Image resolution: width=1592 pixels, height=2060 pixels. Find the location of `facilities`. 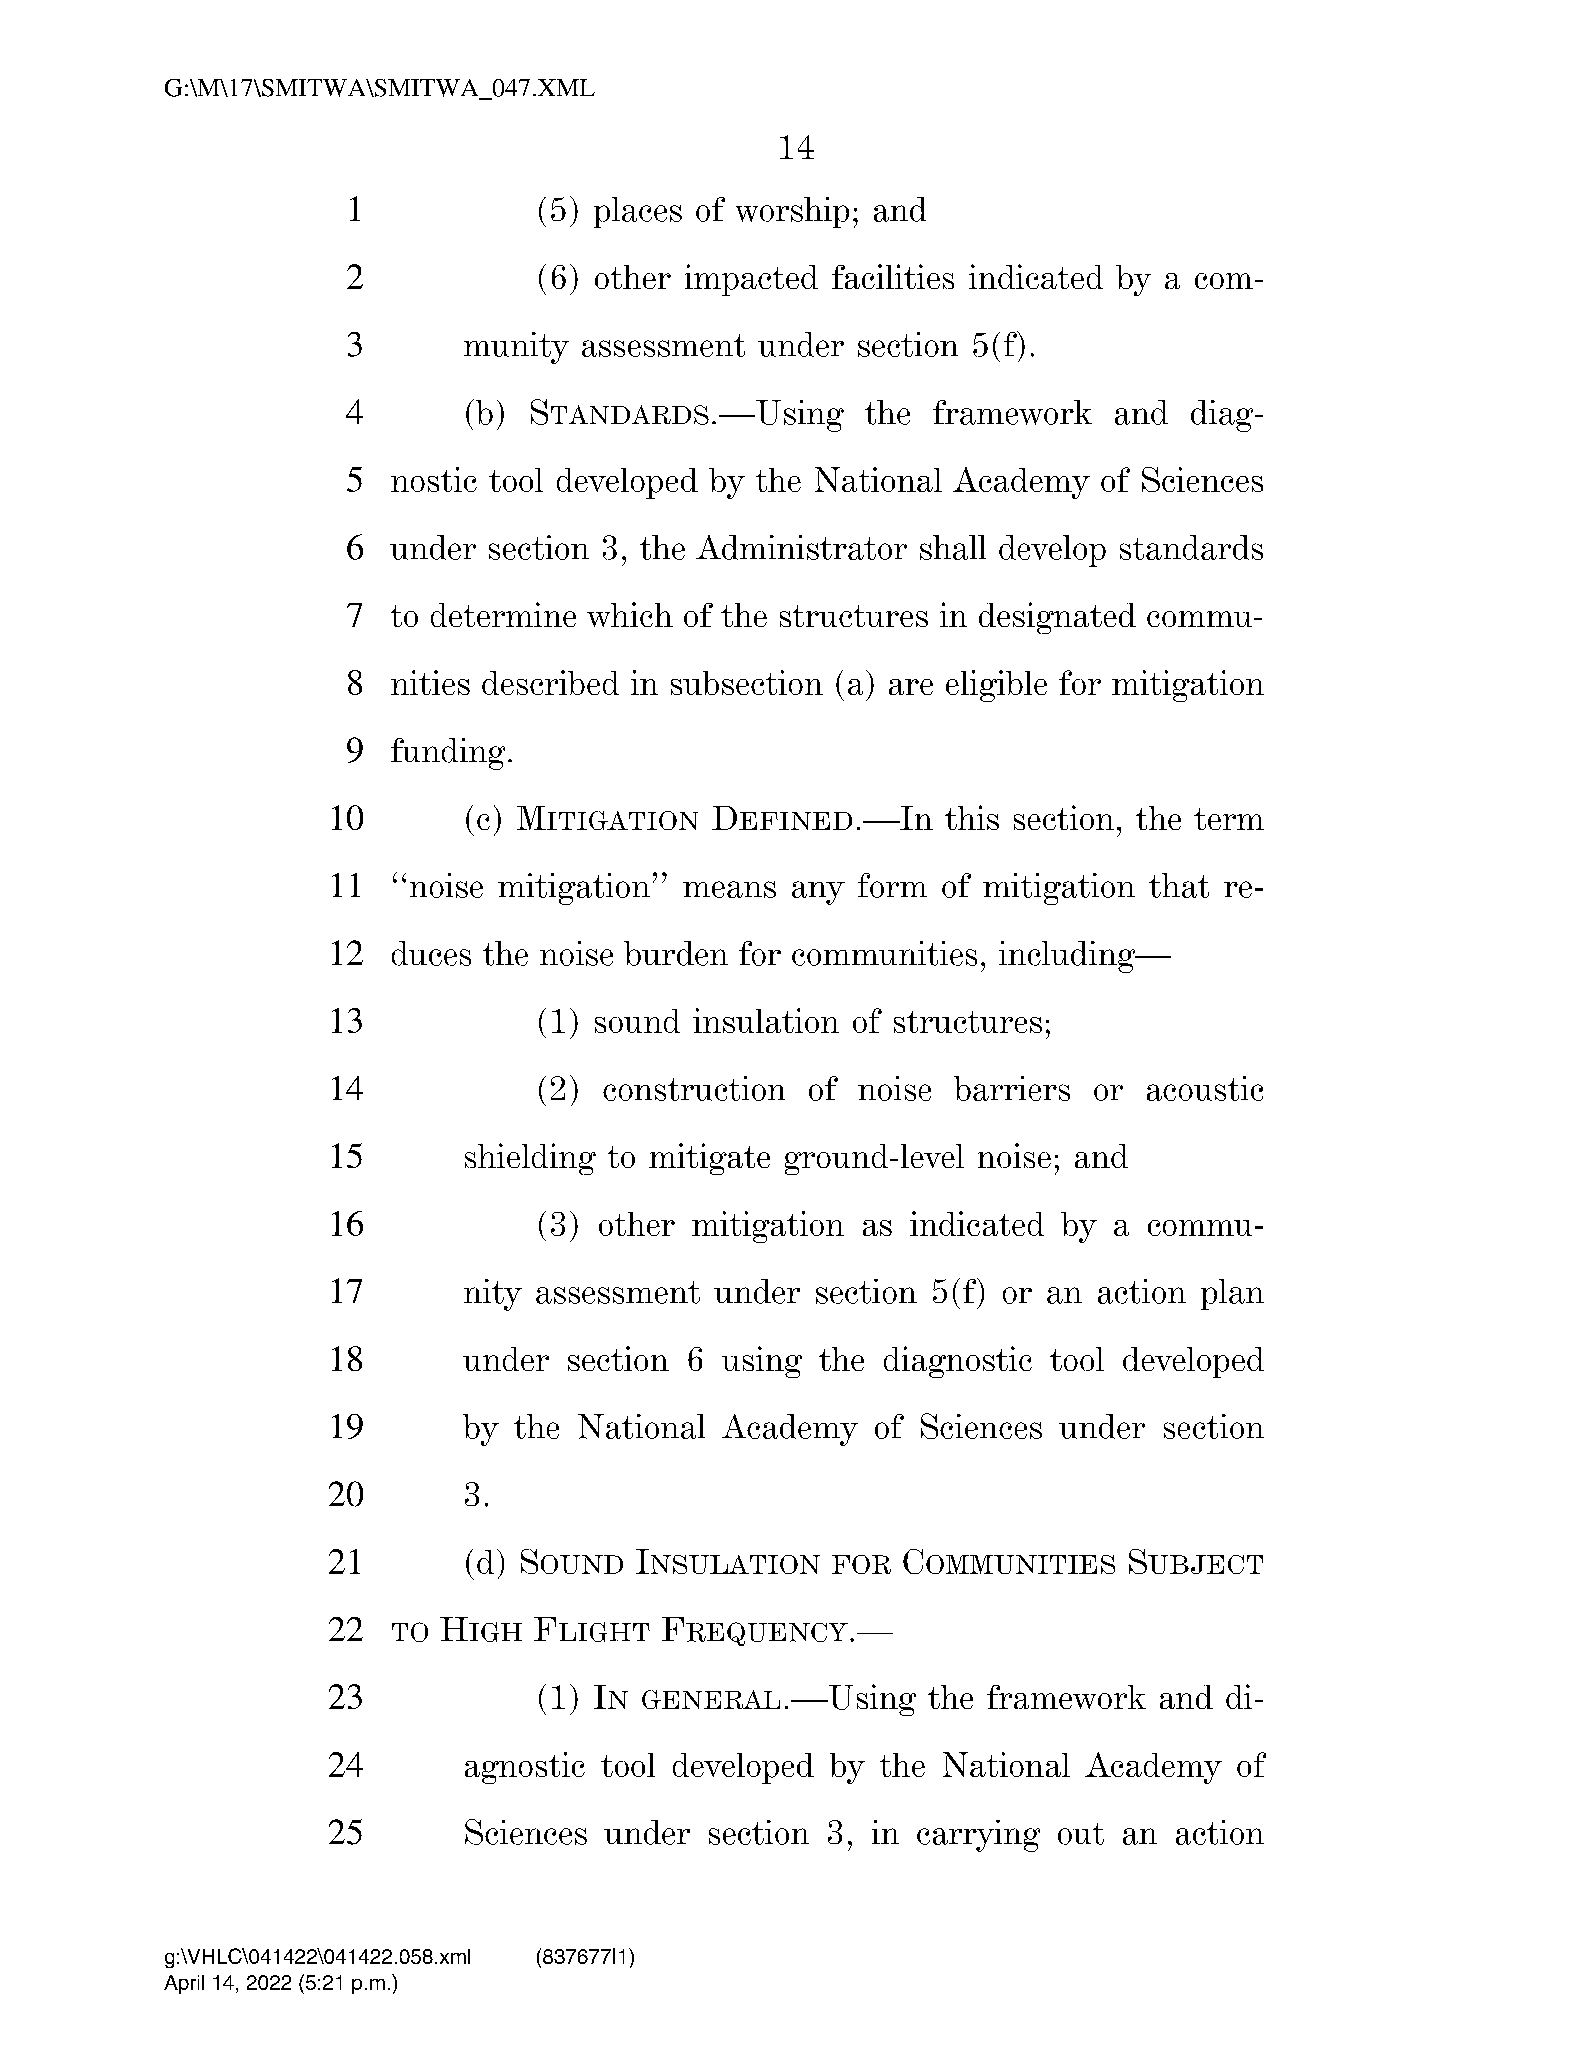

facilities is located at coordinates (893, 276).
